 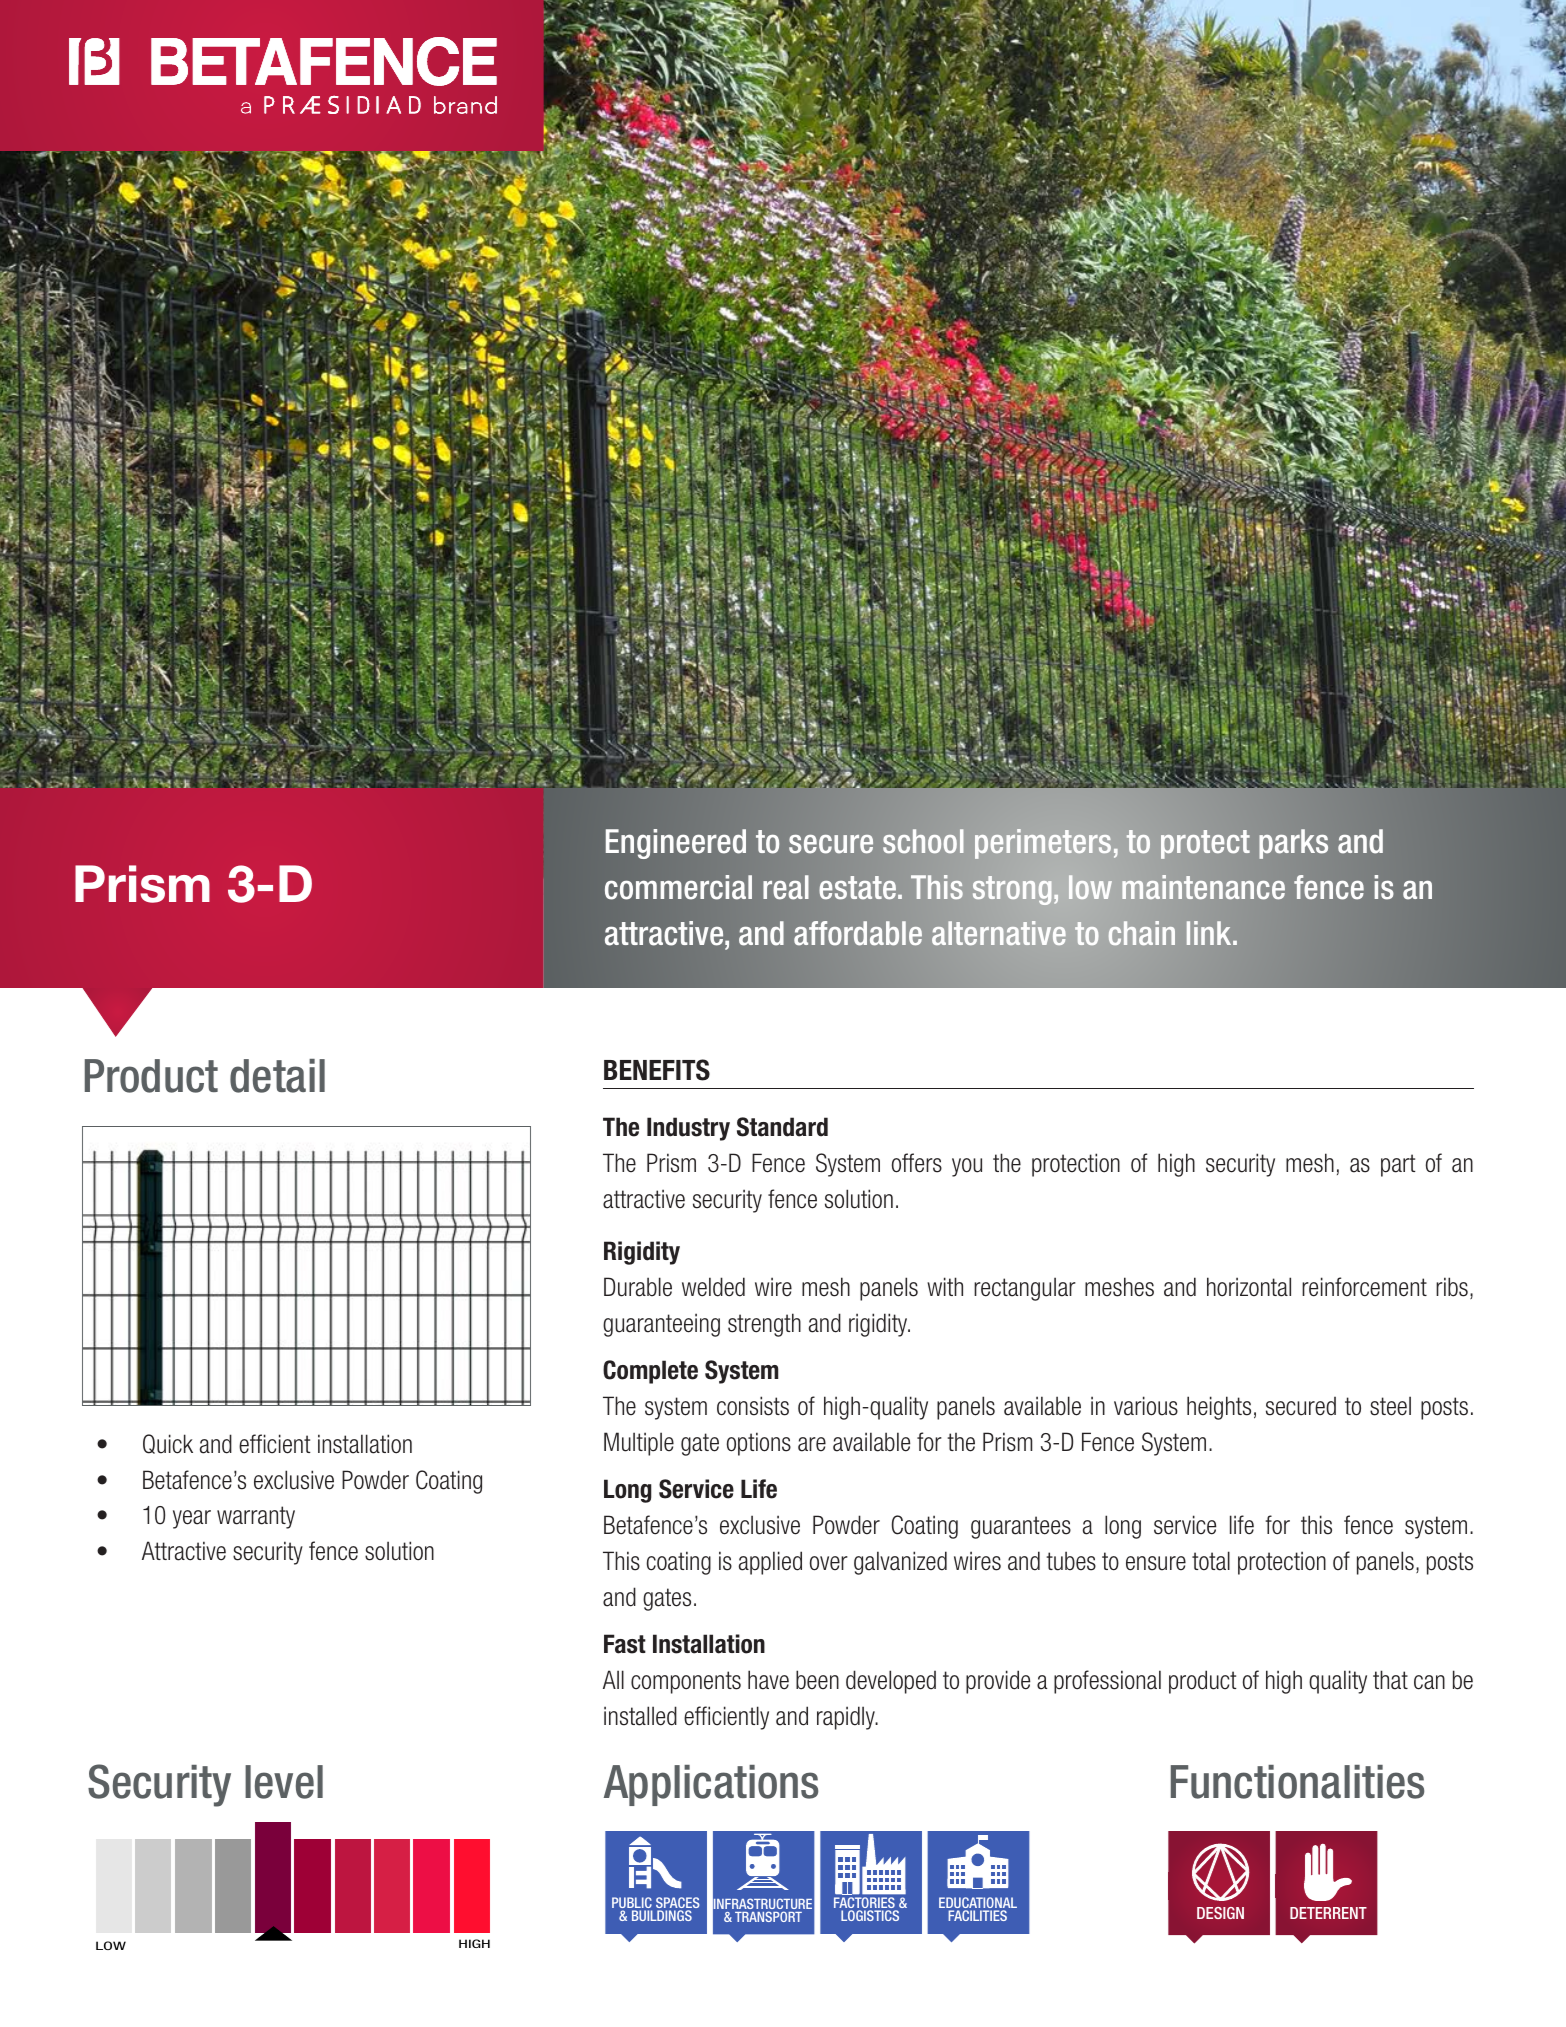 I want to click on over, so click(x=829, y=1563).
